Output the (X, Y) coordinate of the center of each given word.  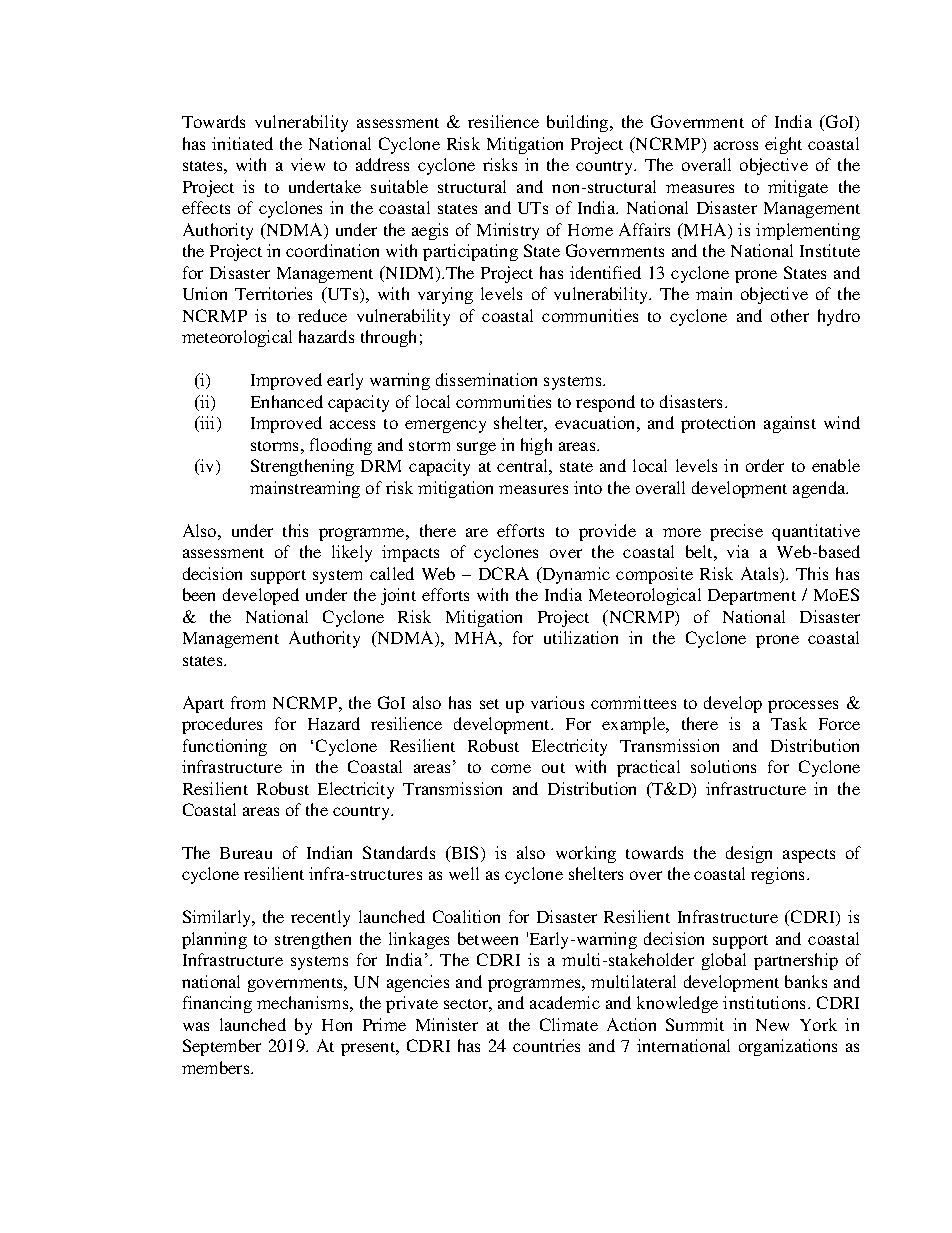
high (536, 446)
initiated (242, 143)
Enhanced (287, 401)
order (765, 465)
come (511, 768)
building (579, 123)
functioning (225, 747)
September (222, 1047)
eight (783, 145)
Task (789, 723)
